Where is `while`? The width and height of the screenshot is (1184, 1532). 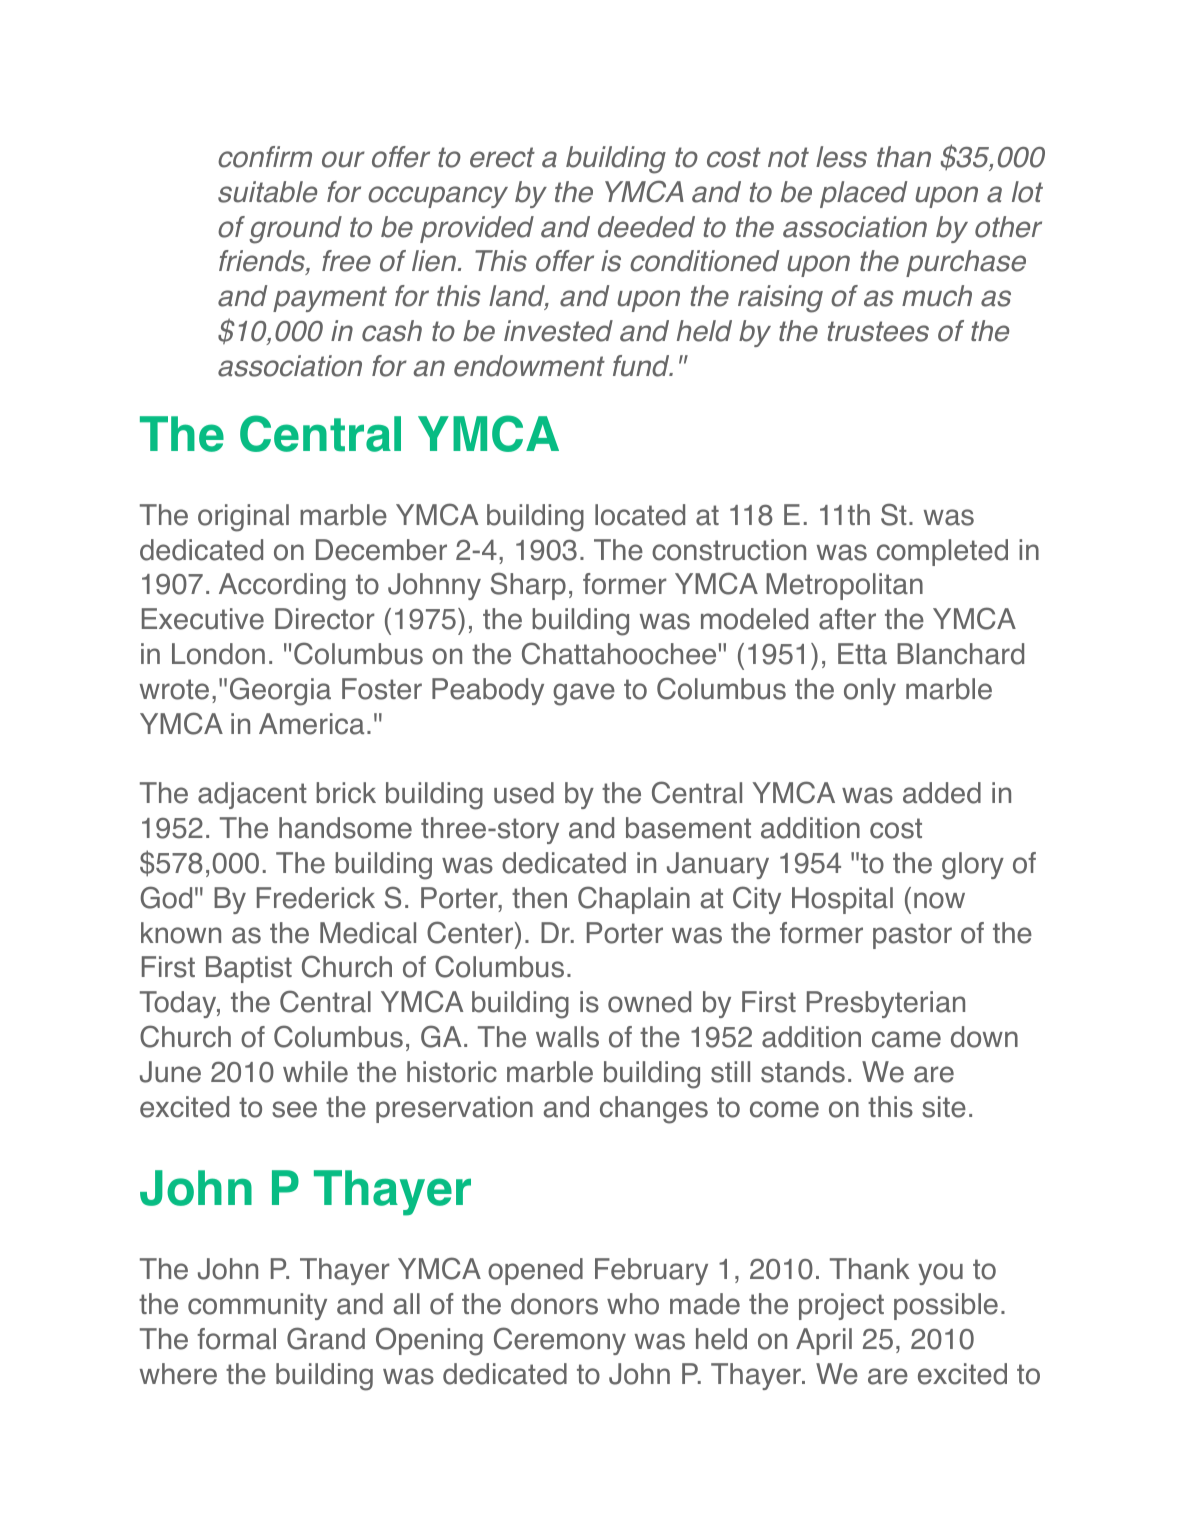
while is located at coordinates (315, 1072).
